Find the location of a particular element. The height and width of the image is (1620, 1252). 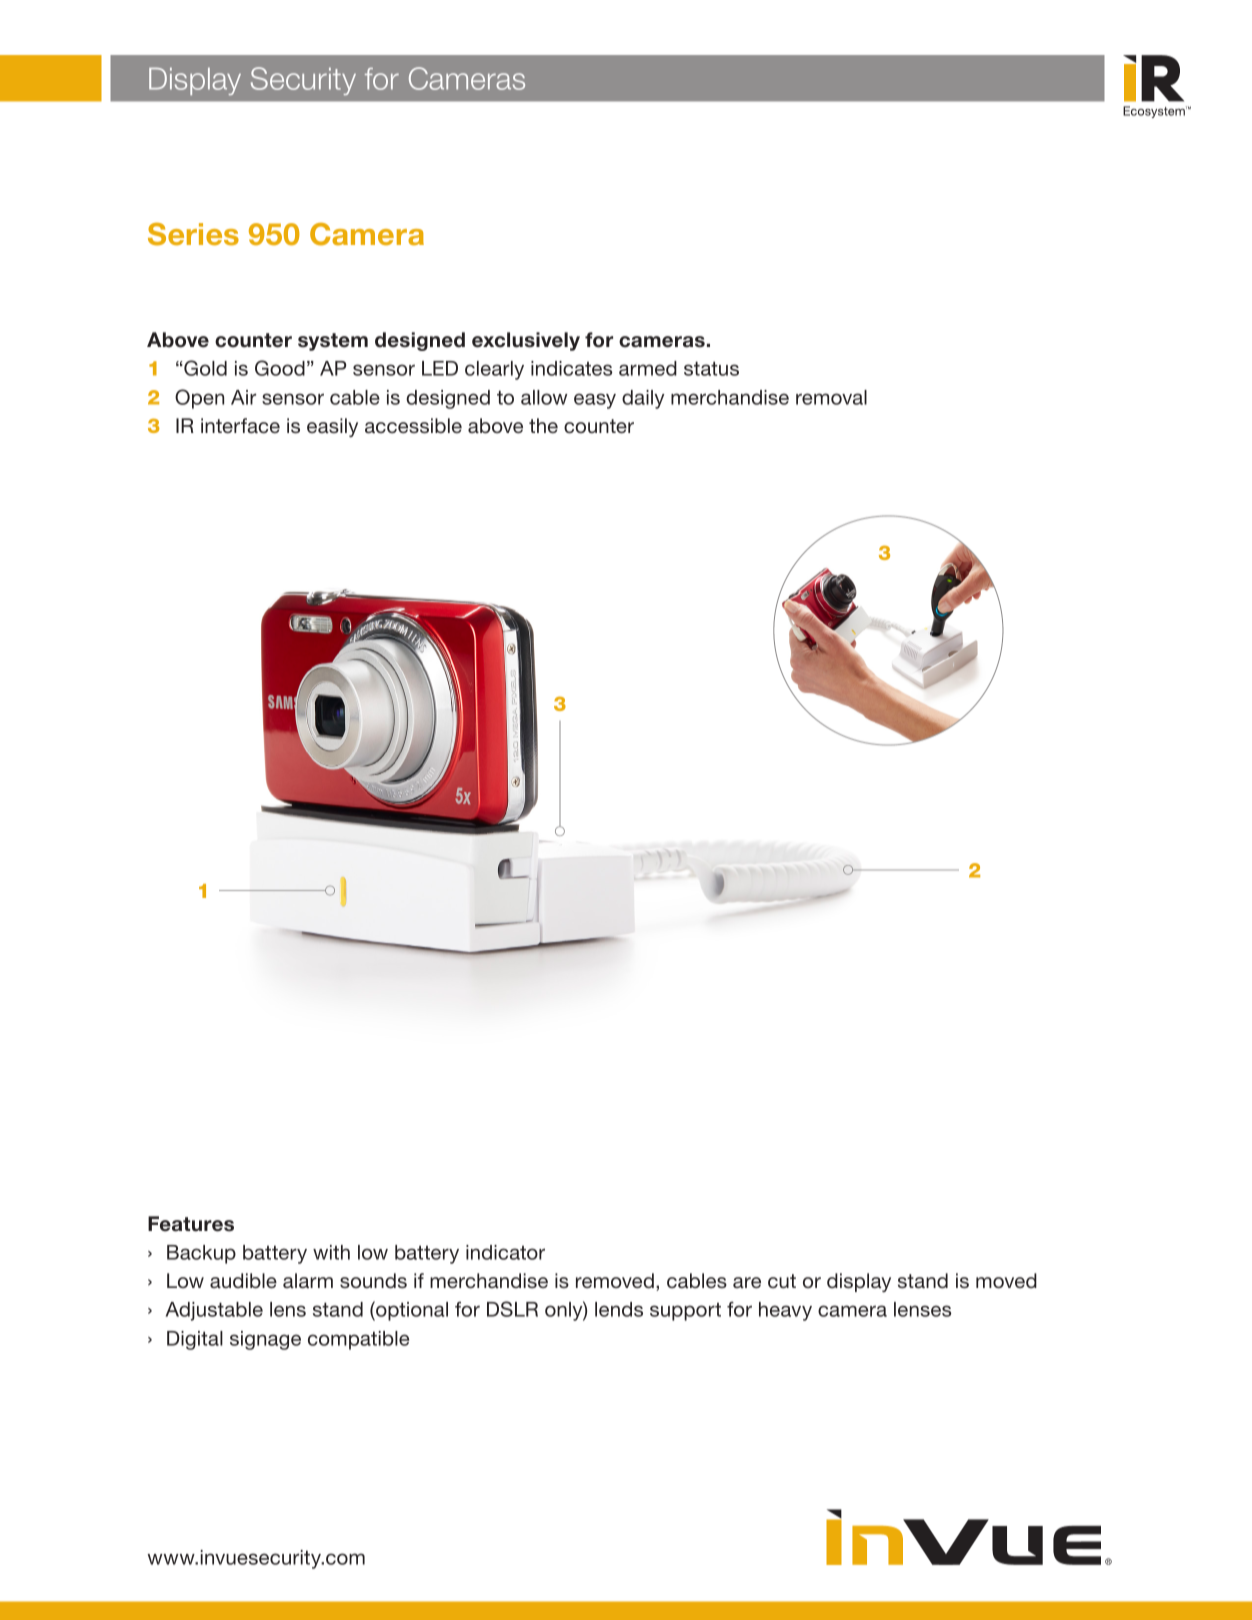

DSLR is located at coordinates (512, 1309).
